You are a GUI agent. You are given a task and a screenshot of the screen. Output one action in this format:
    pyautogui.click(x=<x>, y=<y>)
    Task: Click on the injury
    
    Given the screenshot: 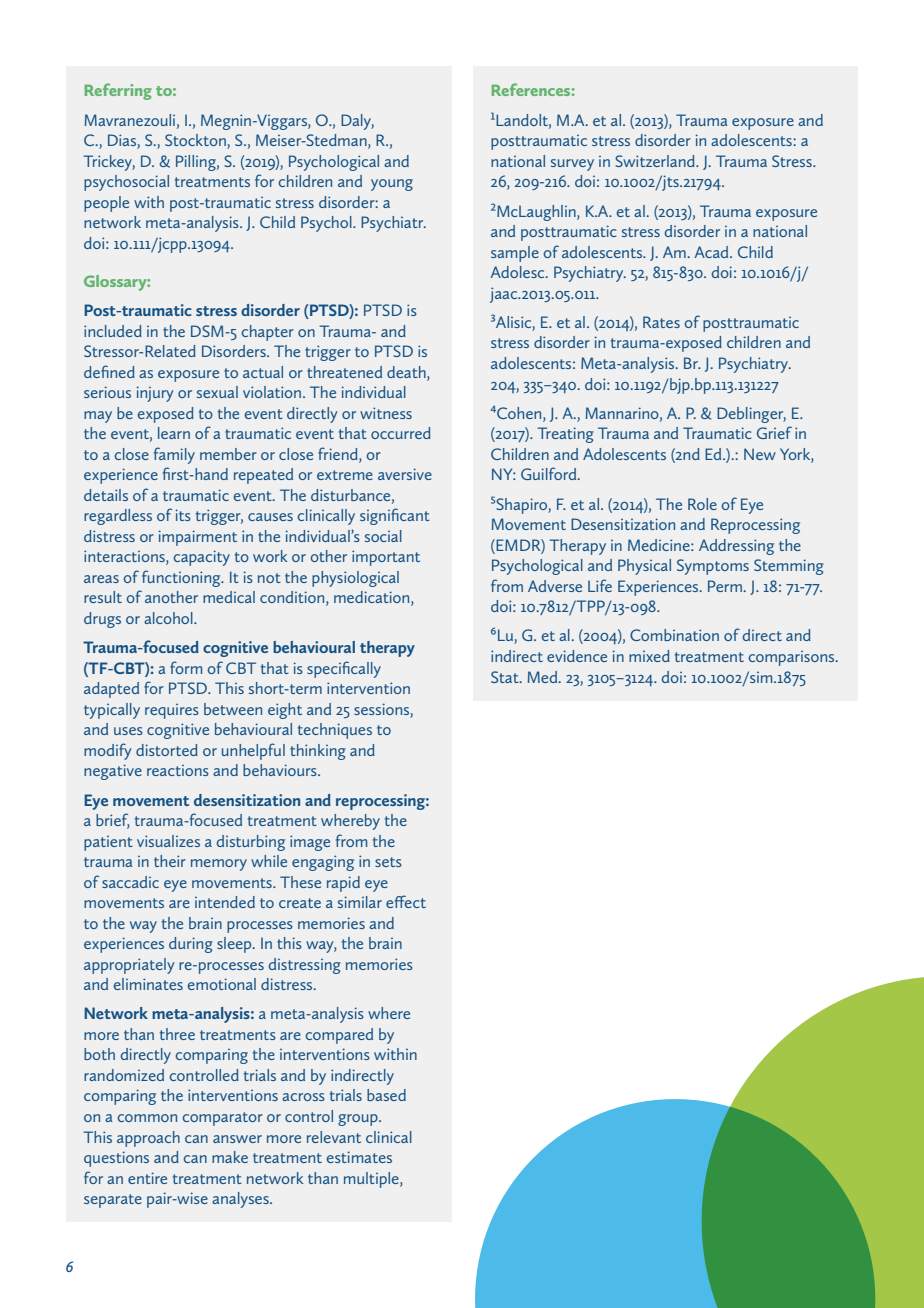 What is the action you would take?
    pyautogui.click(x=155, y=394)
